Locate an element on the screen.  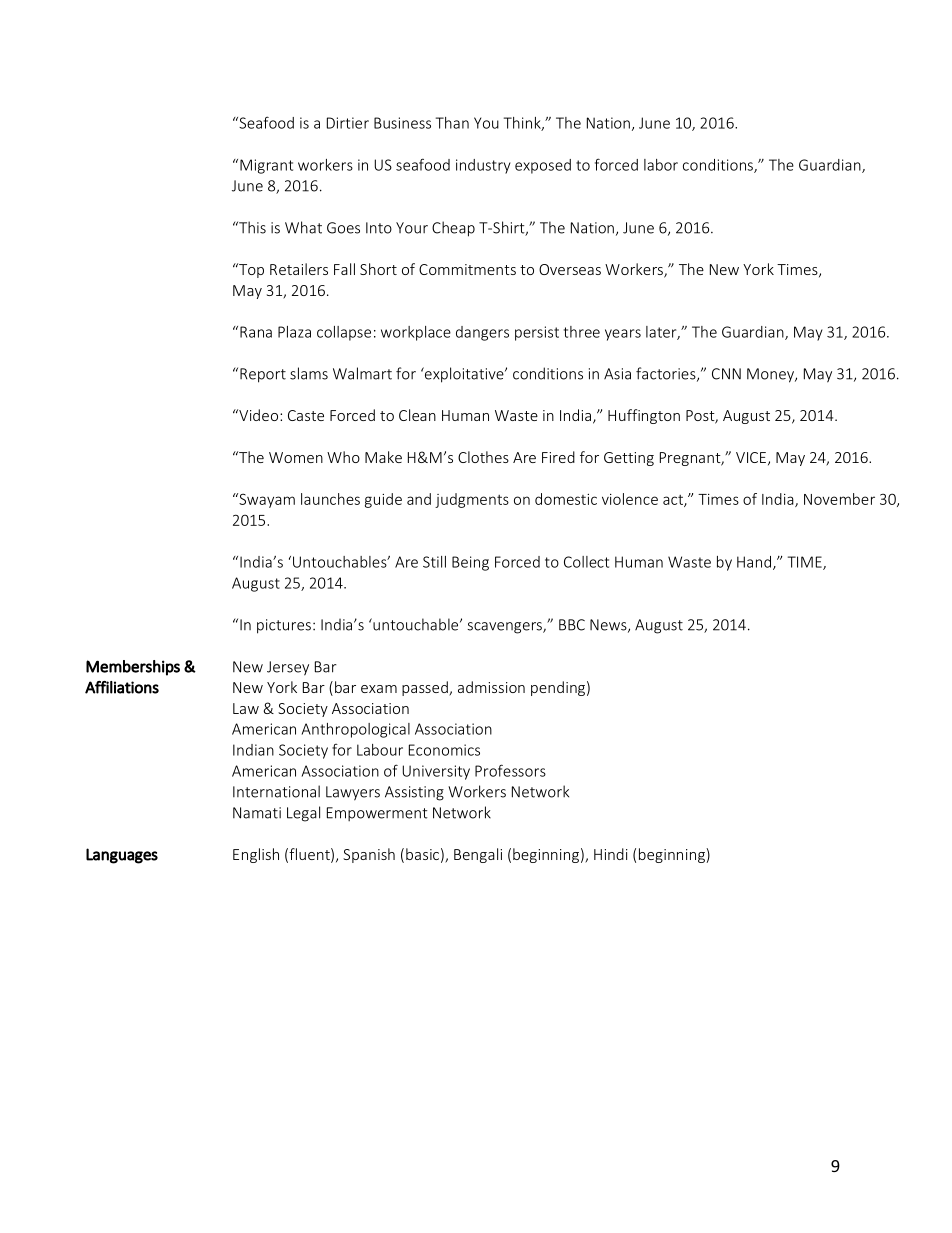
pending is located at coordinates (558, 688).
